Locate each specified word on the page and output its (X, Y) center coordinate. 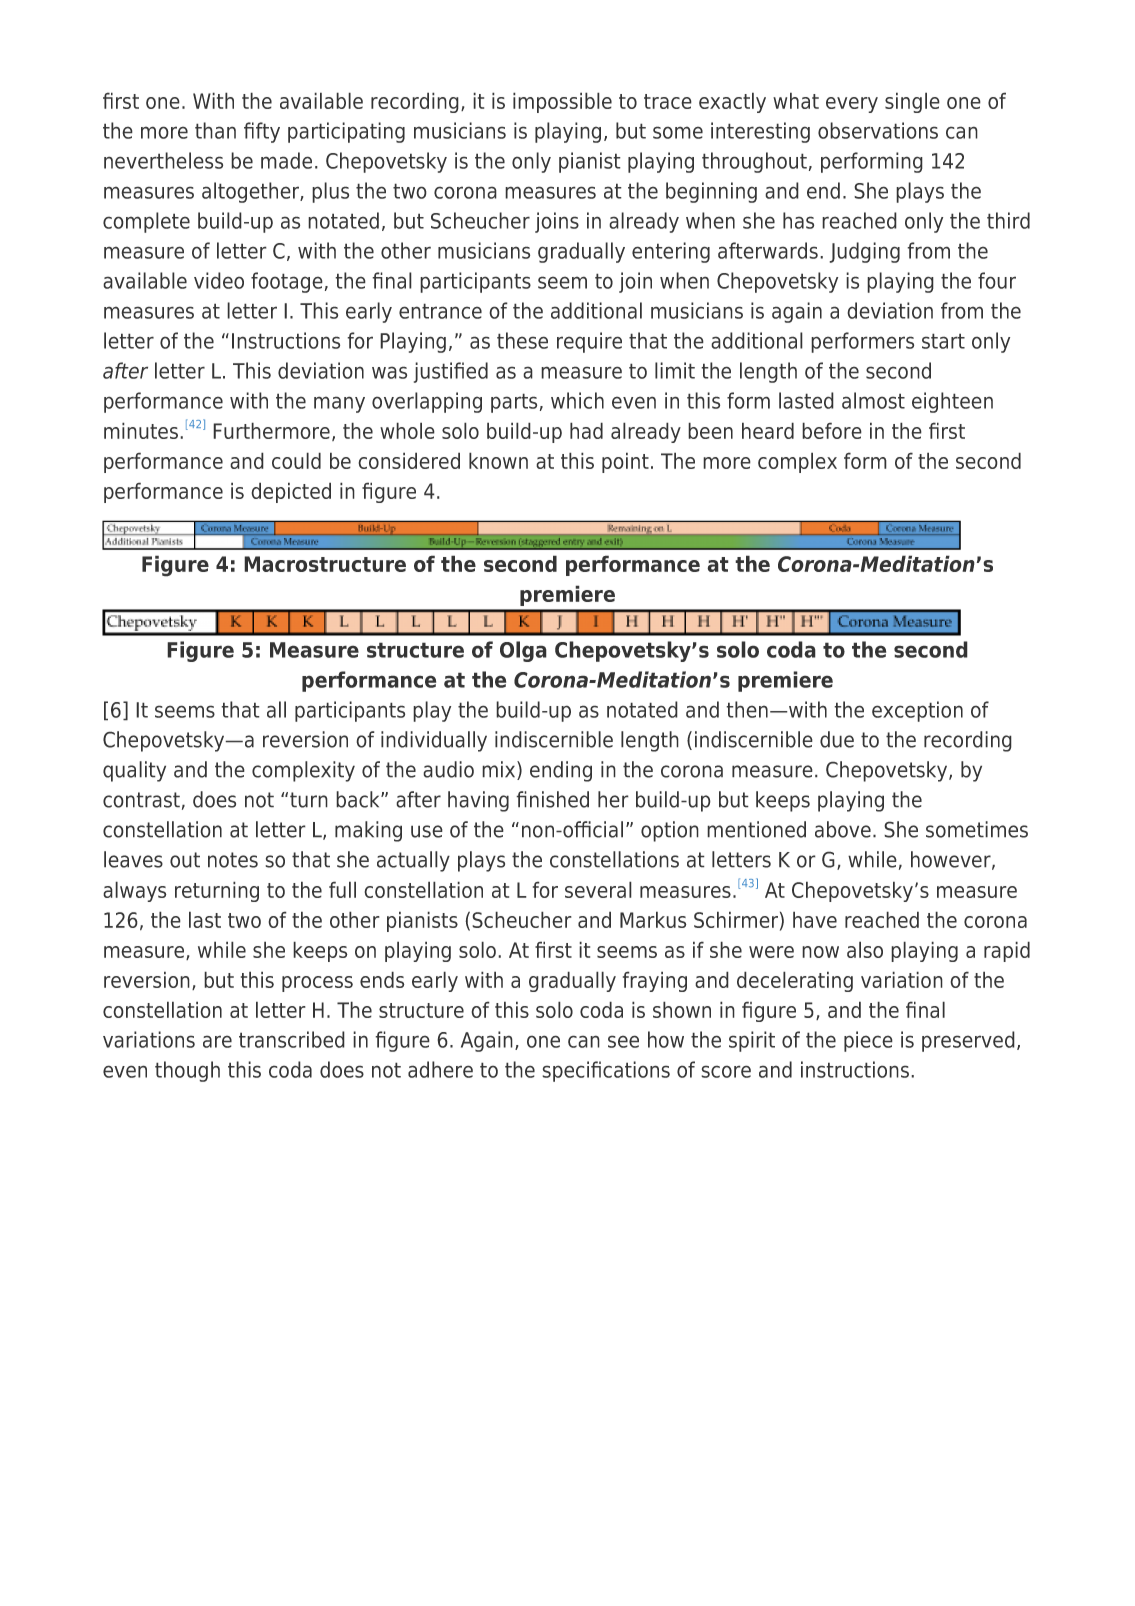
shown (682, 1009)
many (339, 404)
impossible (562, 102)
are (217, 1041)
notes (233, 860)
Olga (523, 651)
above (843, 829)
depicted (291, 492)
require (589, 342)
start (943, 341)
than (215, 130)
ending (561, 771)
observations (878, 130)
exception (917, 711)
